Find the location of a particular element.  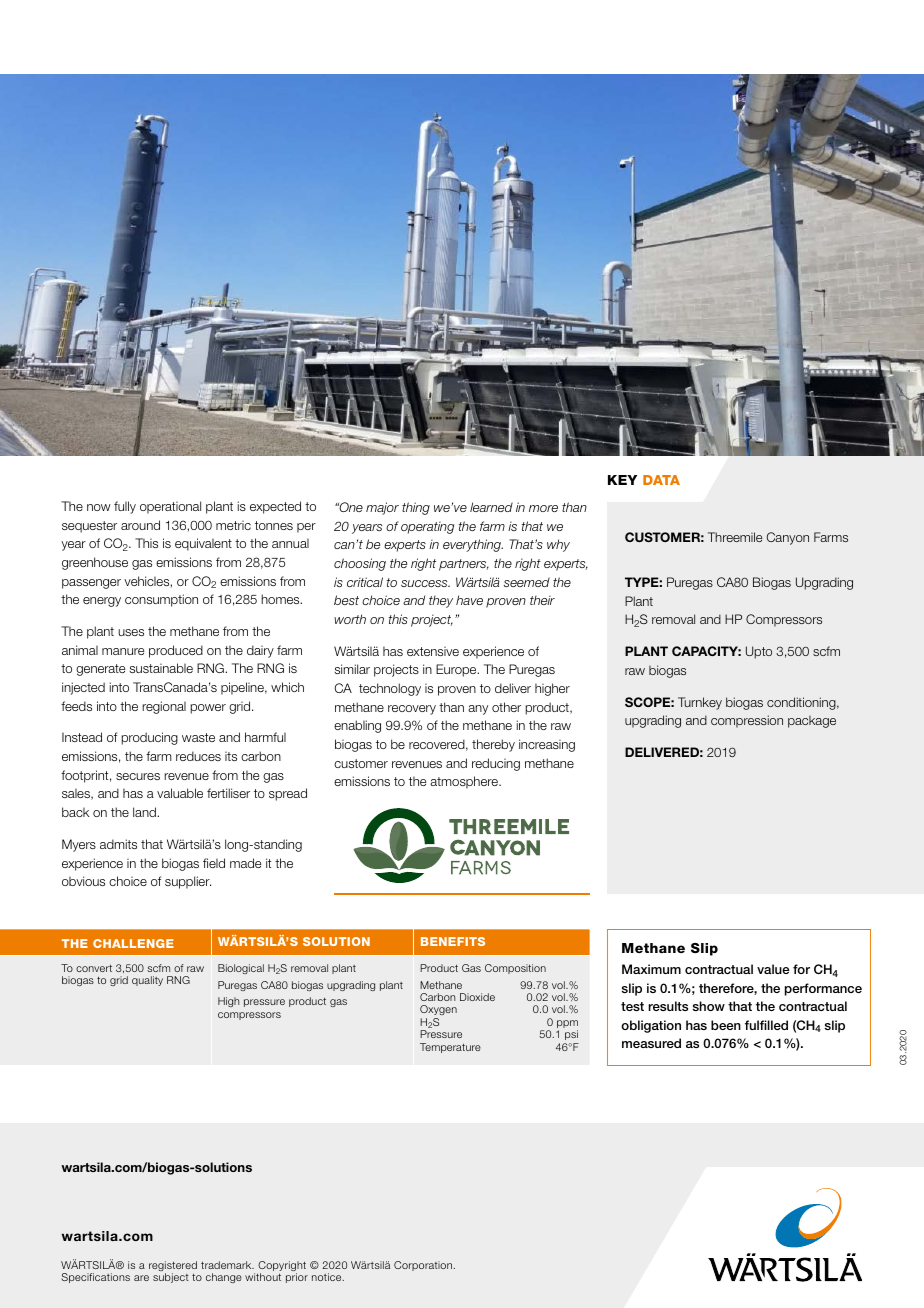

registered is located at coordinates (173, 1267).
